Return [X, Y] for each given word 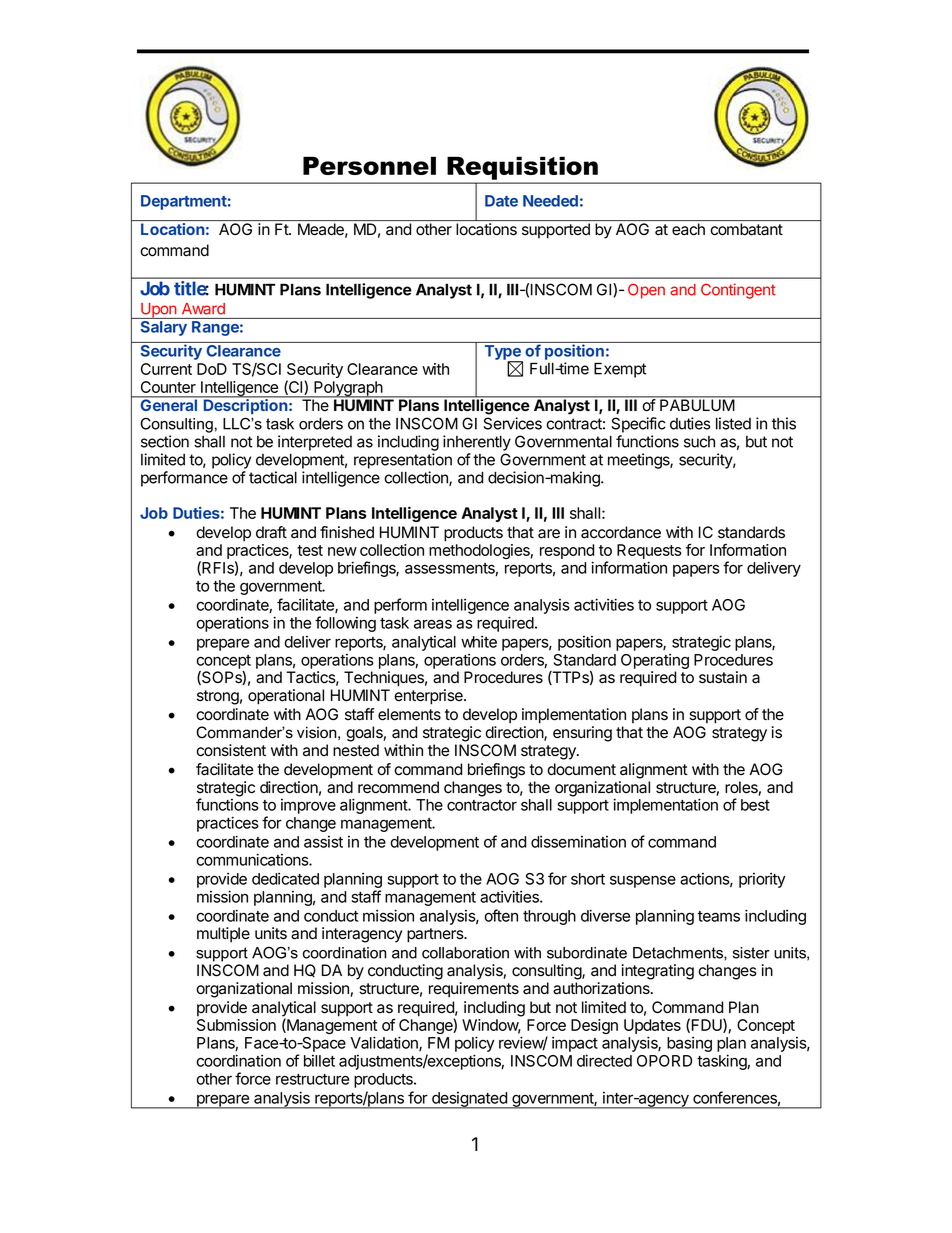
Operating [655, 662]
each [688, 229]
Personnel [369, 165]
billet [319, 1061]
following [345, 624]
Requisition [522, 168]
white [479, 641]
